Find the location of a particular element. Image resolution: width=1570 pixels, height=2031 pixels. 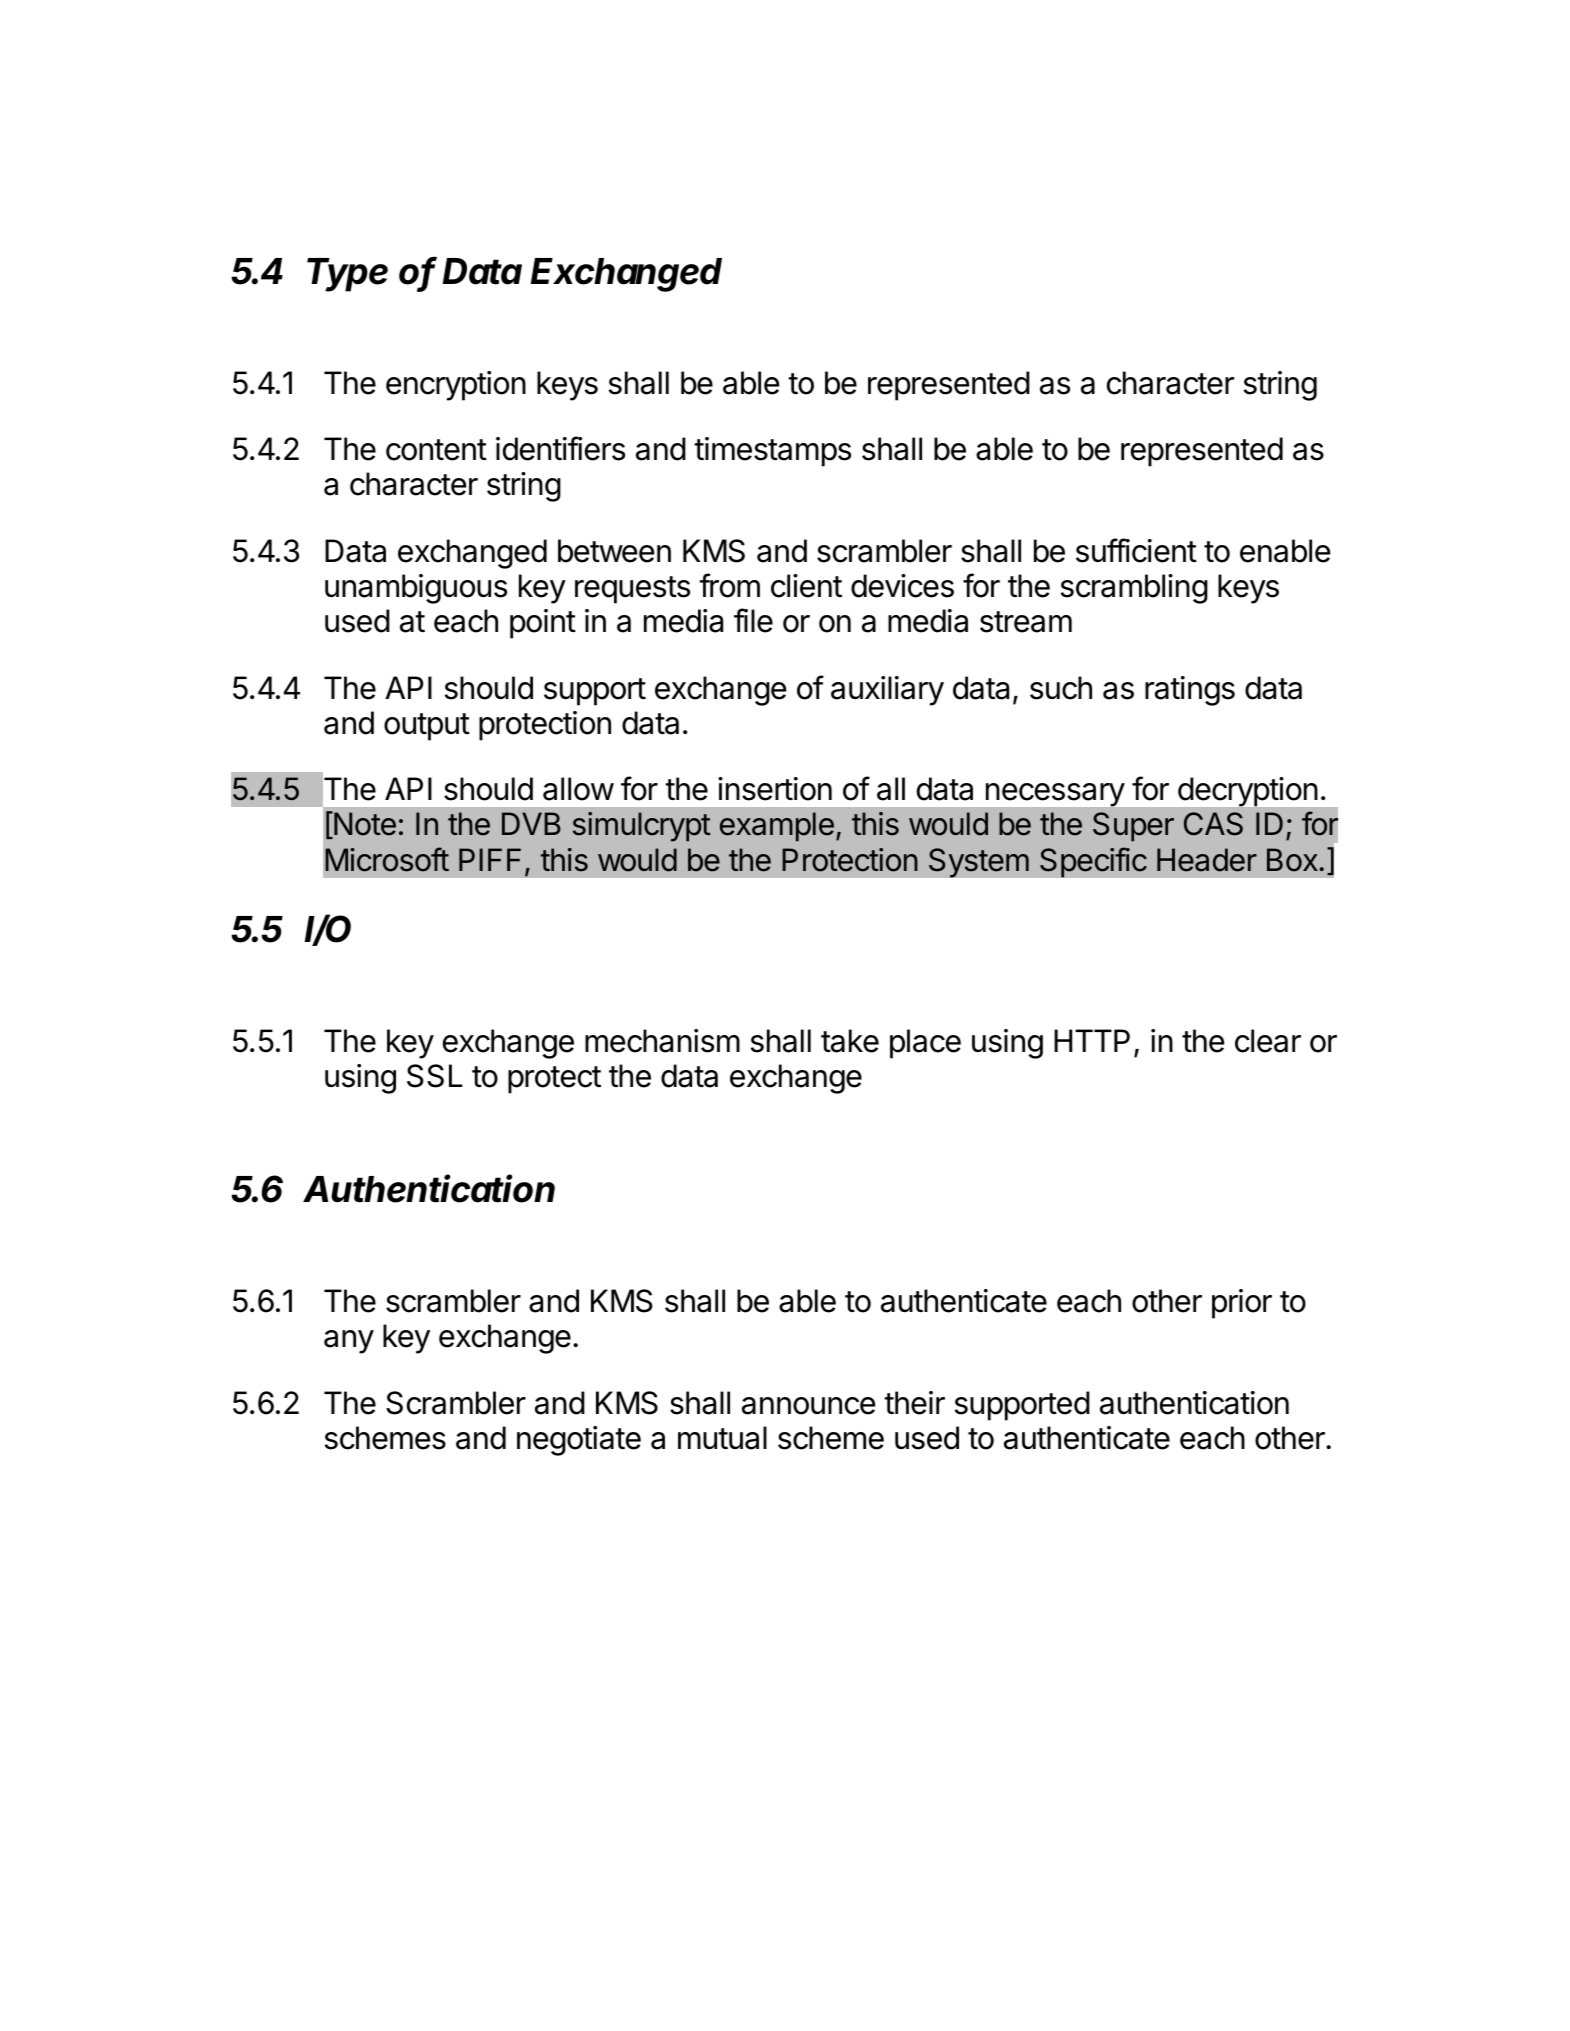

encryption is located at coordinates (456, 386).
